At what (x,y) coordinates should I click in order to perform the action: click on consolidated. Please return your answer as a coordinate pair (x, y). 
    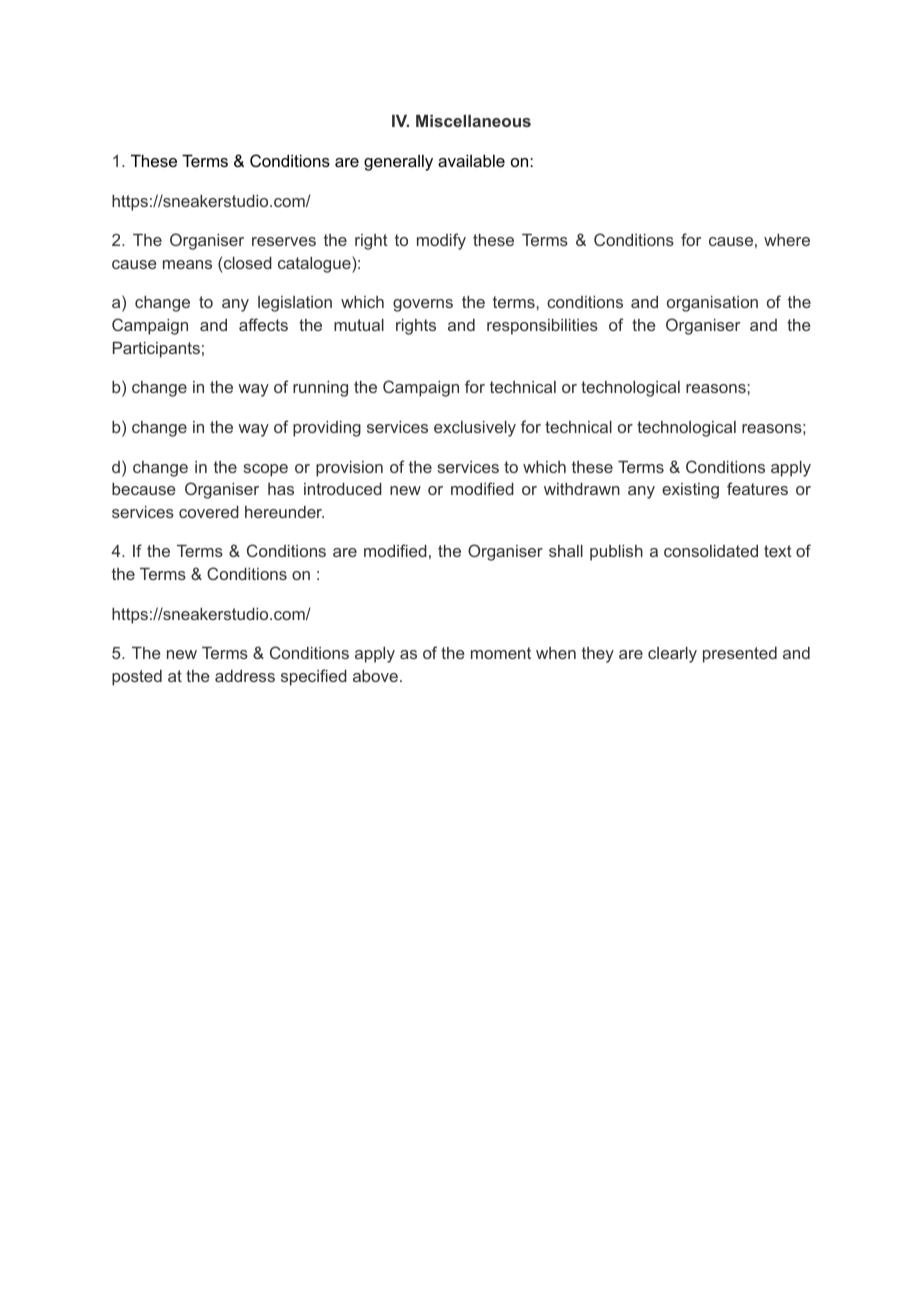
    Looking at the image, I should click on (711, 551).
